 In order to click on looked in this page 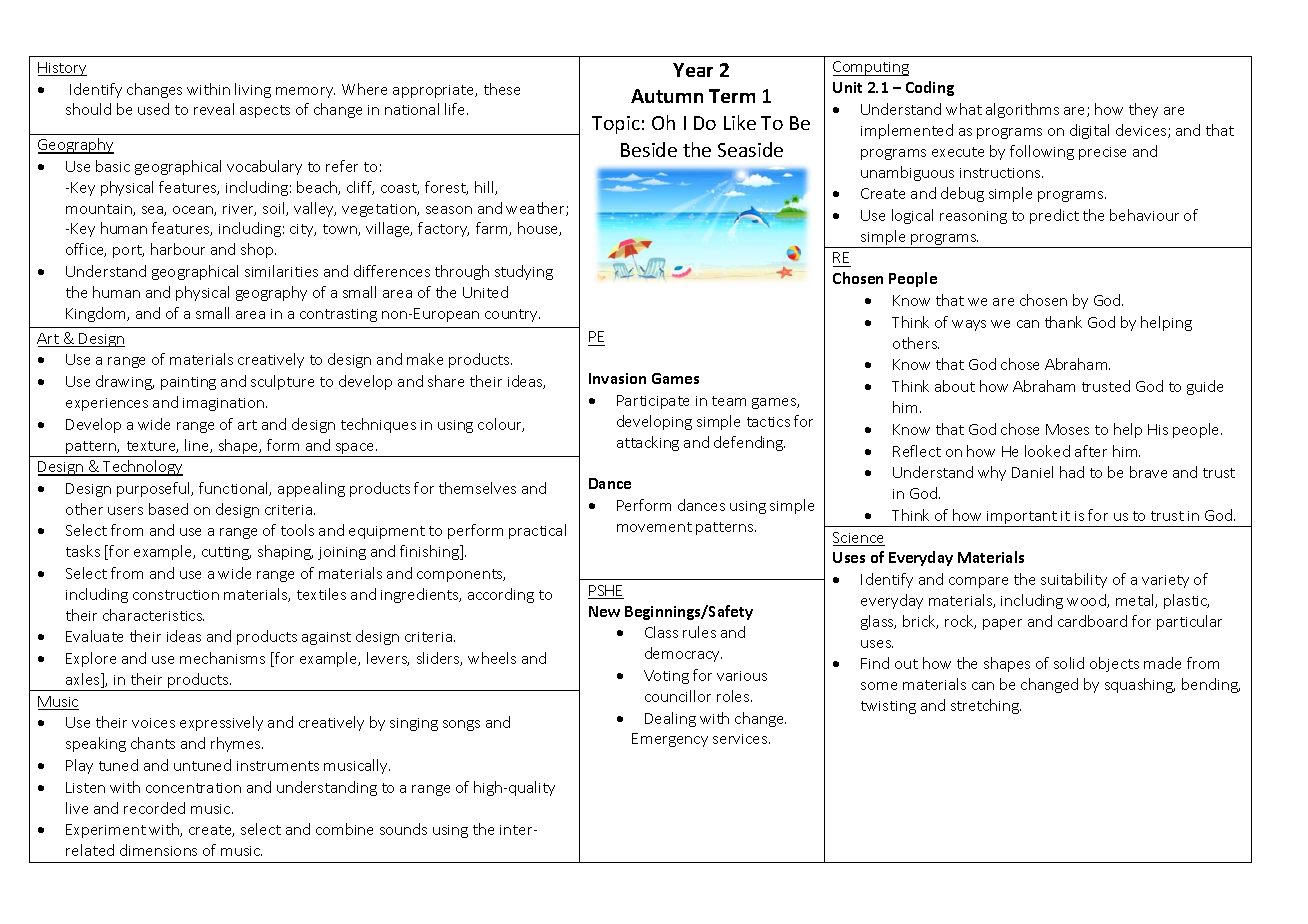, I will do `click(1047, 451)`.
